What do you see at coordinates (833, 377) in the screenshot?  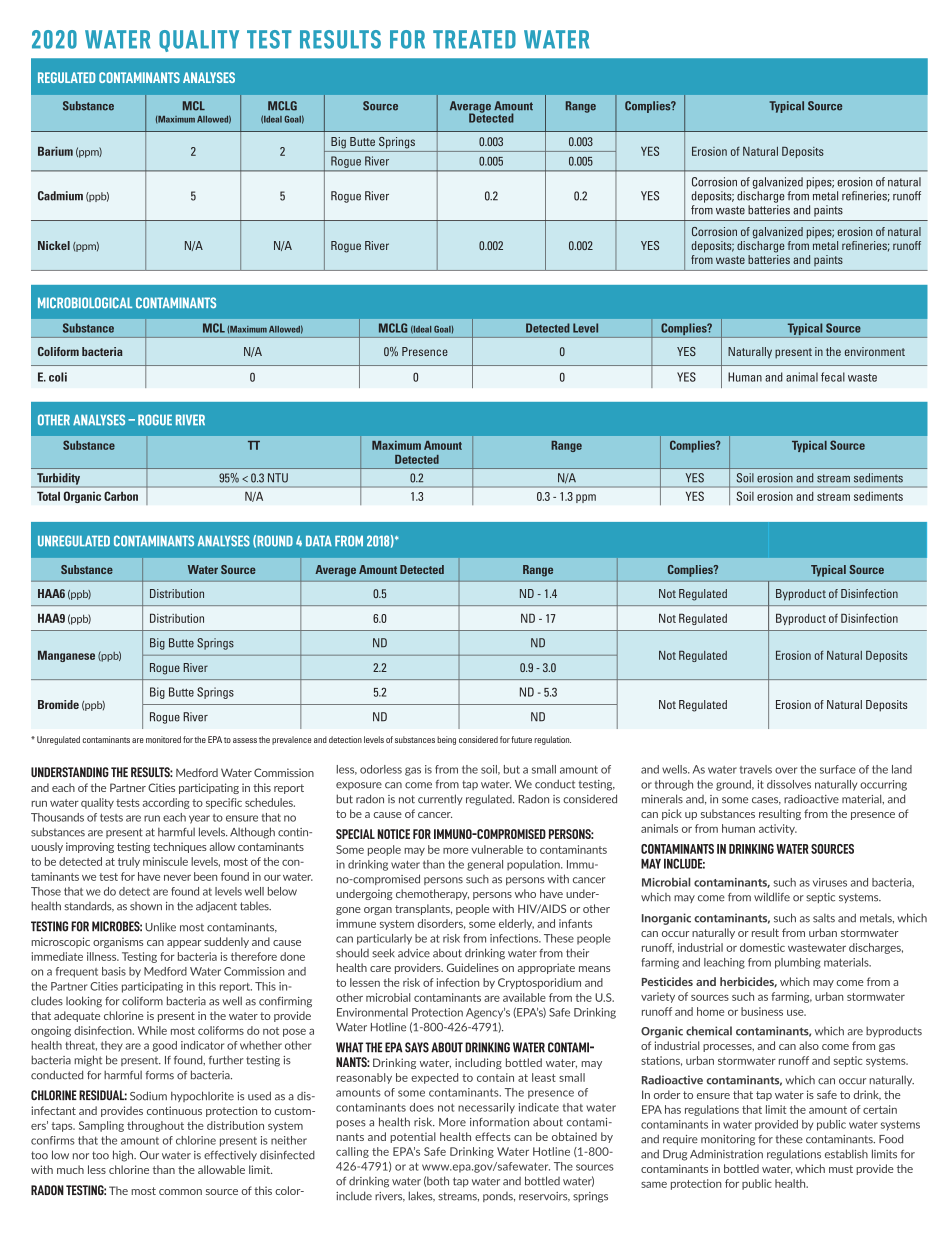 I see `fecal` at bounding box center [833, 377].
